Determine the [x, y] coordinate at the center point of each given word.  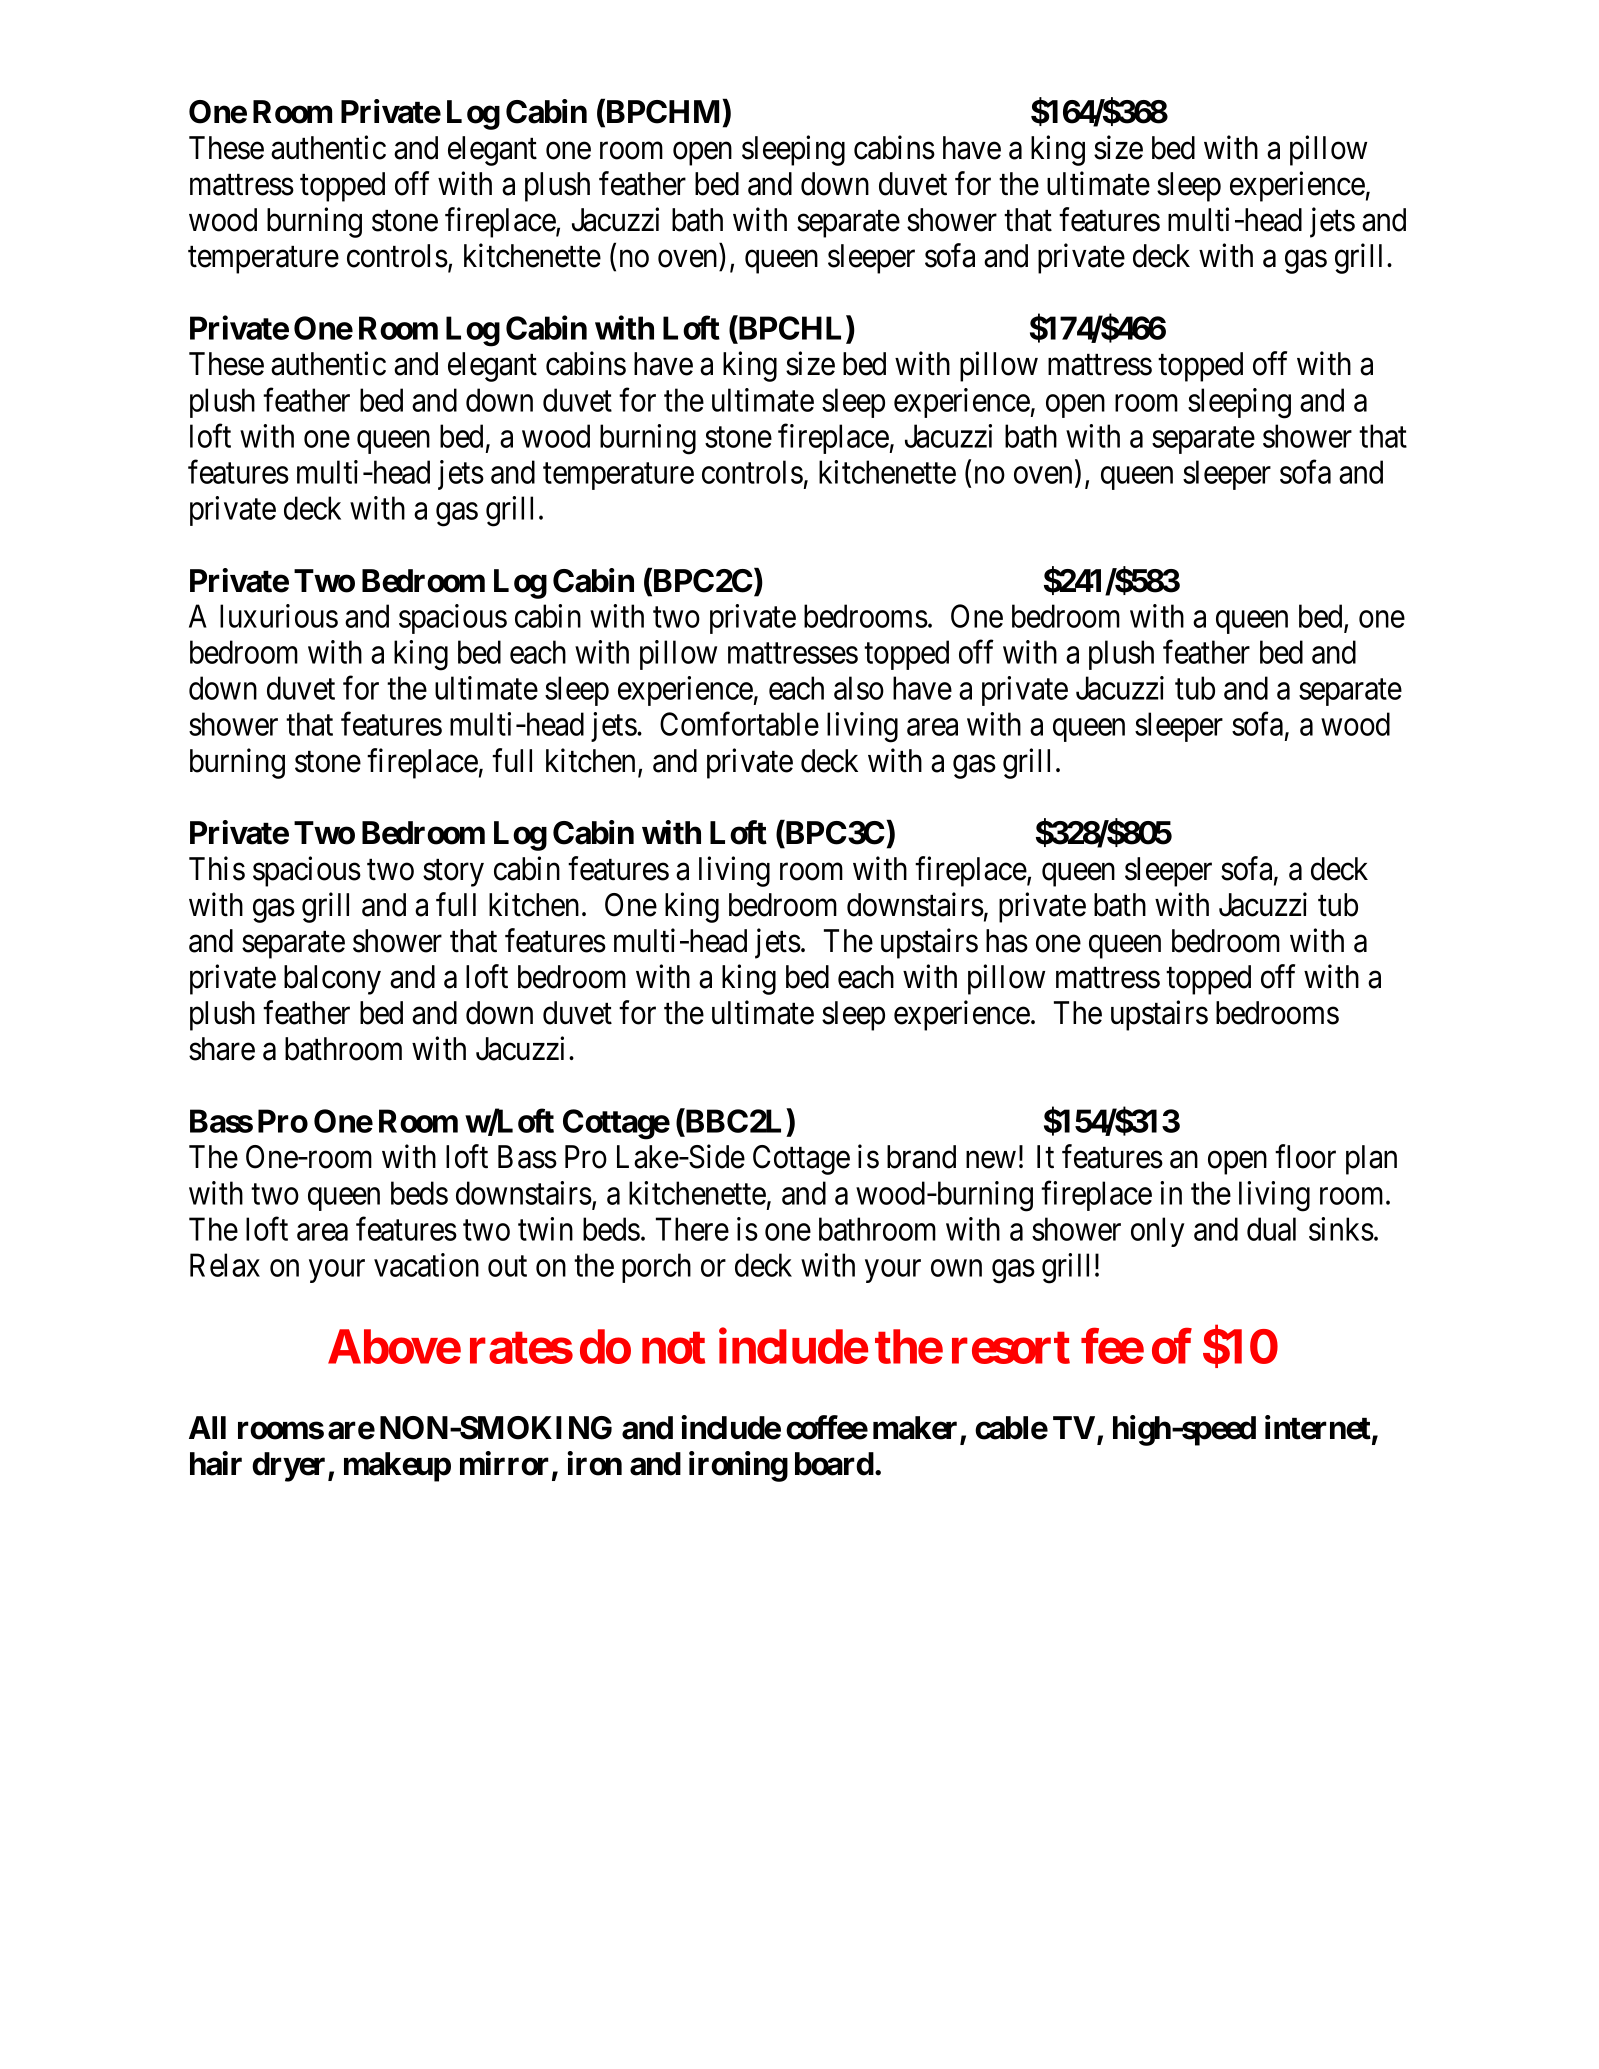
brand [921, 1157]
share [222, 1049]
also [859, 688]
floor [1305, 1157]
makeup [397, 1467]
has [1007, 941]
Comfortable [739, 724]
